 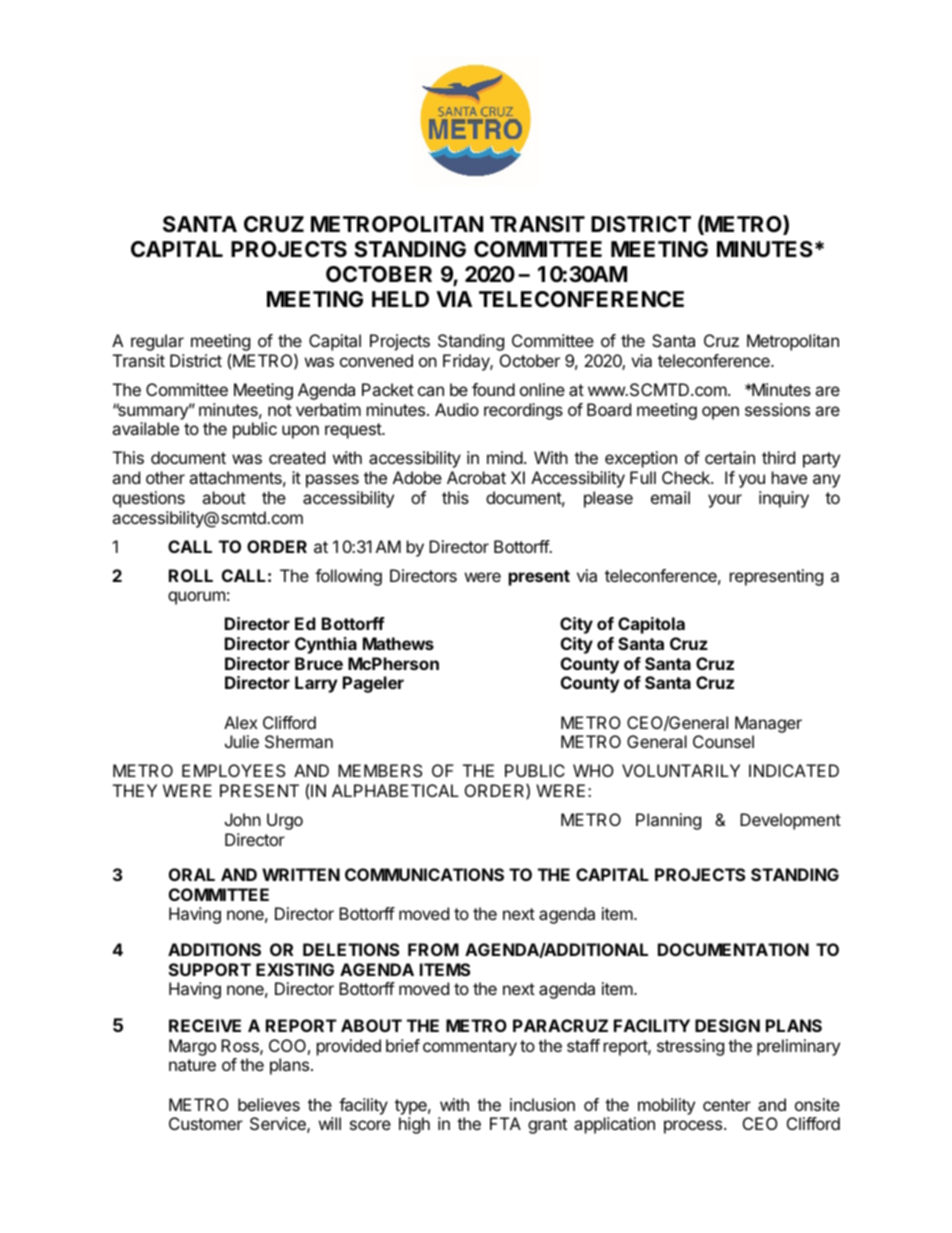 What do you see at coordinates (191, 575) in the page?
I see `ROLL` at bounding box center [191, 575].
